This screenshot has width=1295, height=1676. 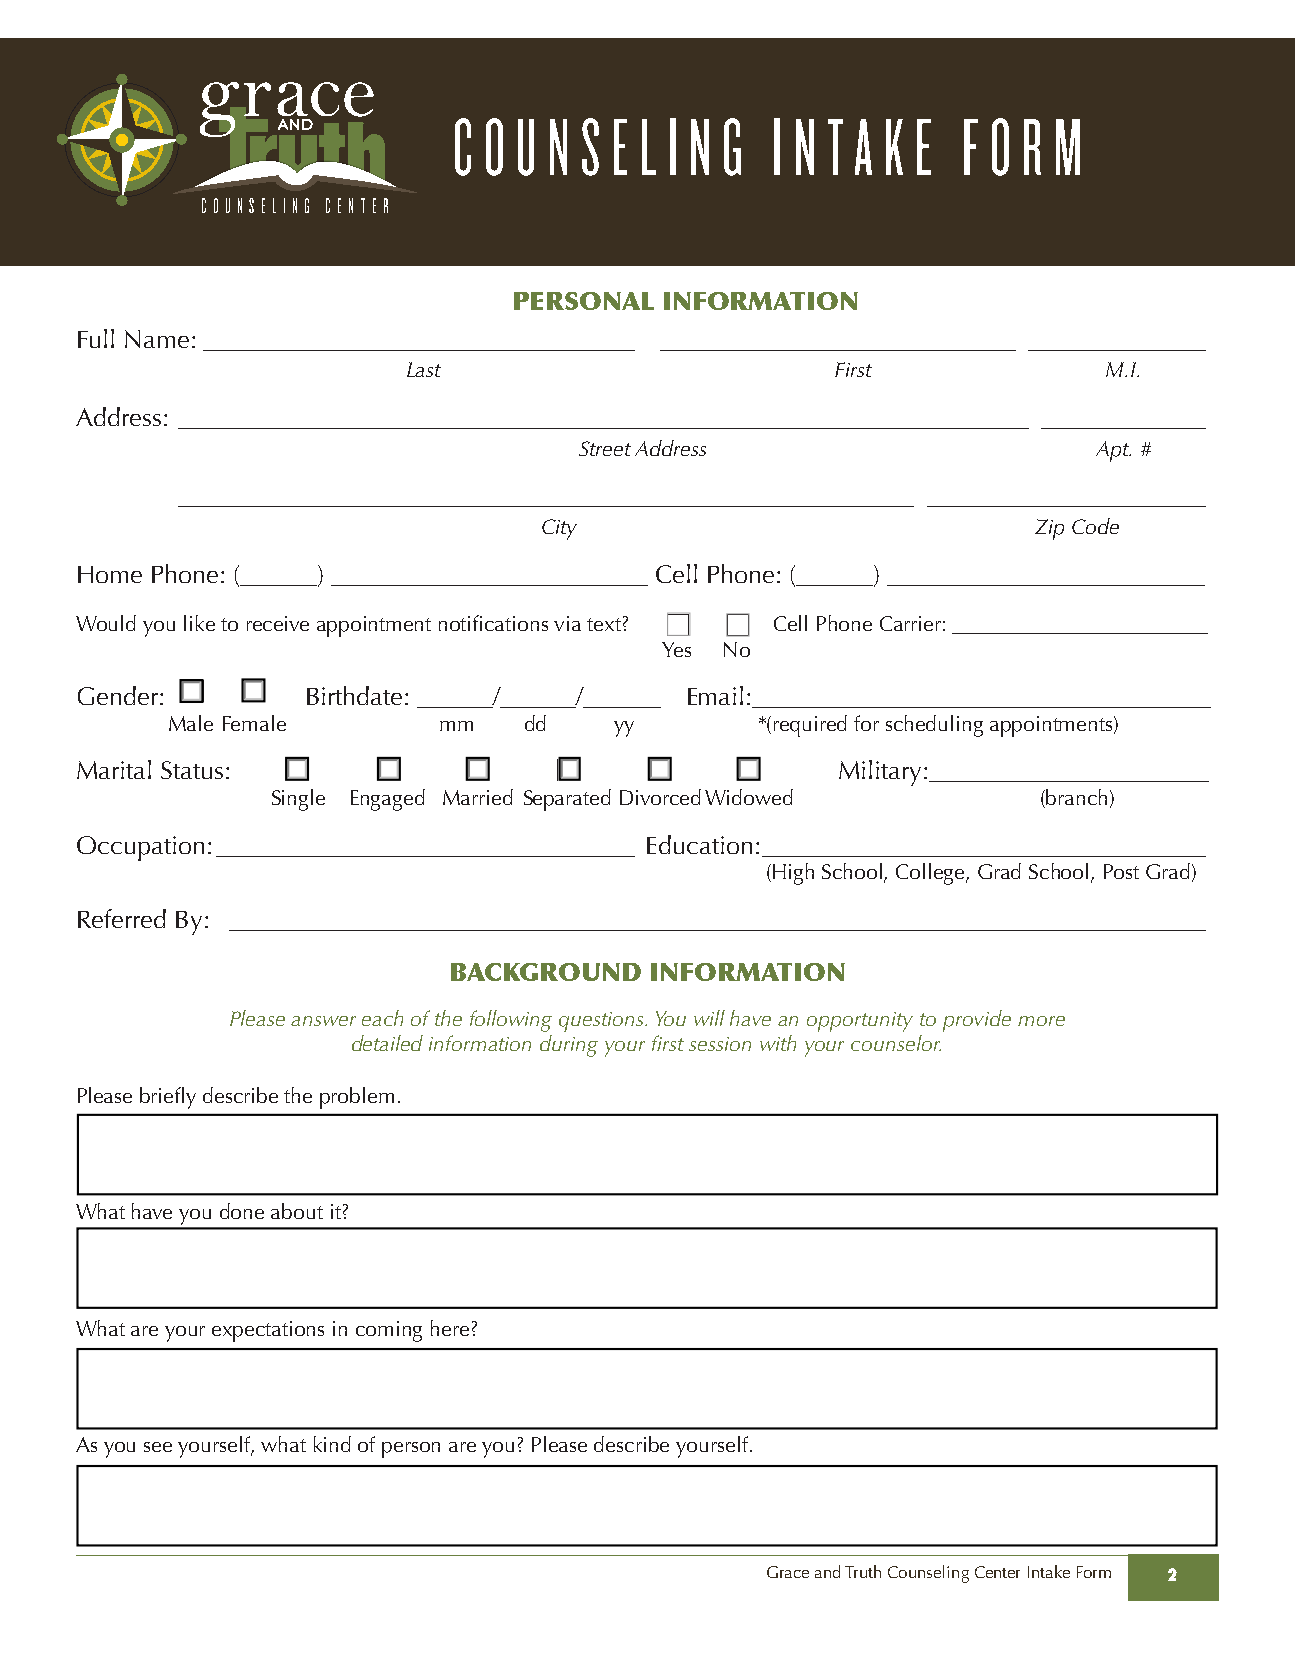 I want to click on see, so click(x=158, y=1447).
